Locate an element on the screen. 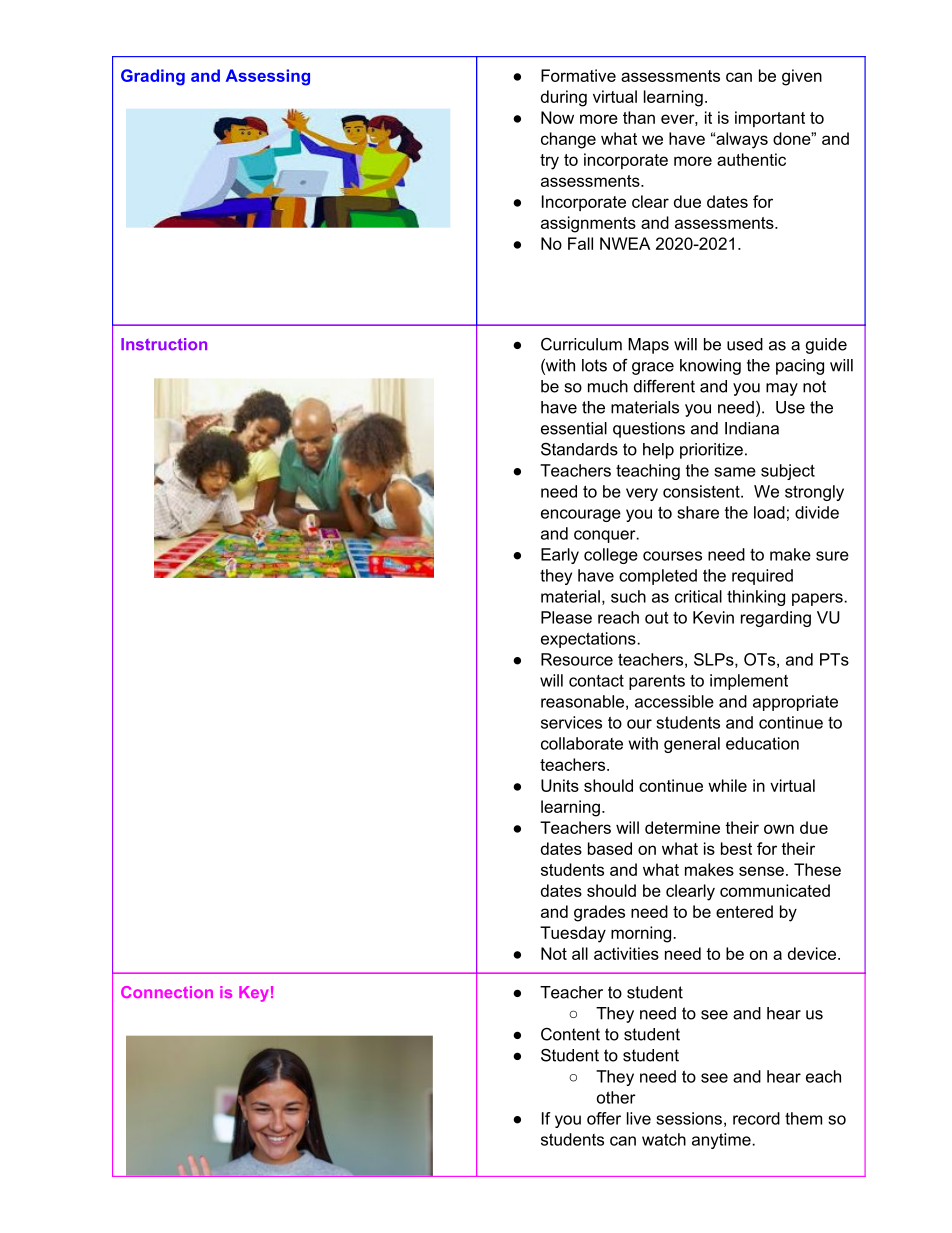 The width and height of the screenshot is (952, 1233). record is located at coordinates (756, 1118).
